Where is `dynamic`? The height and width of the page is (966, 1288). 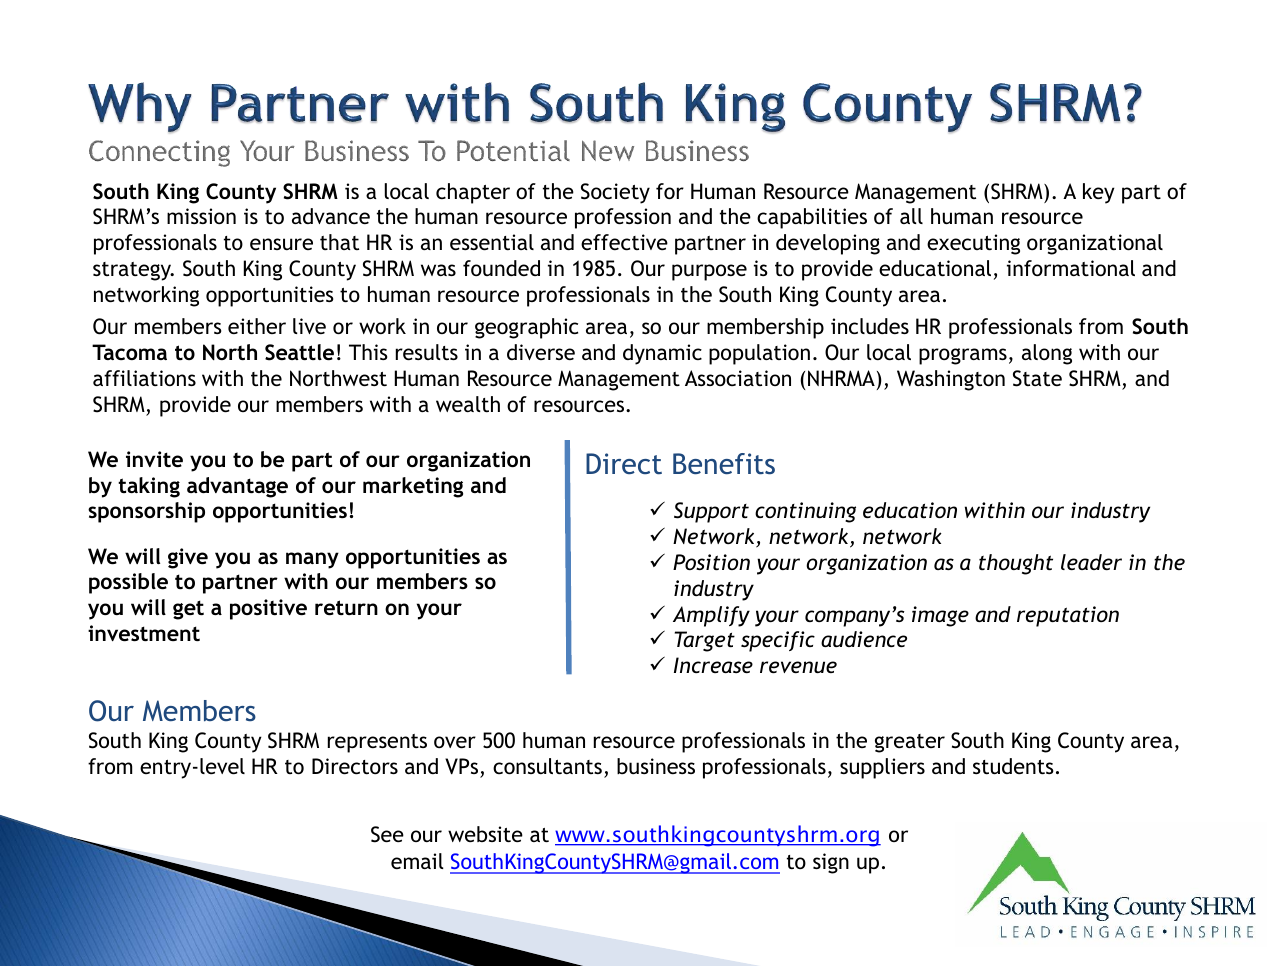 dynamic is located at coordinates (662, 354).
